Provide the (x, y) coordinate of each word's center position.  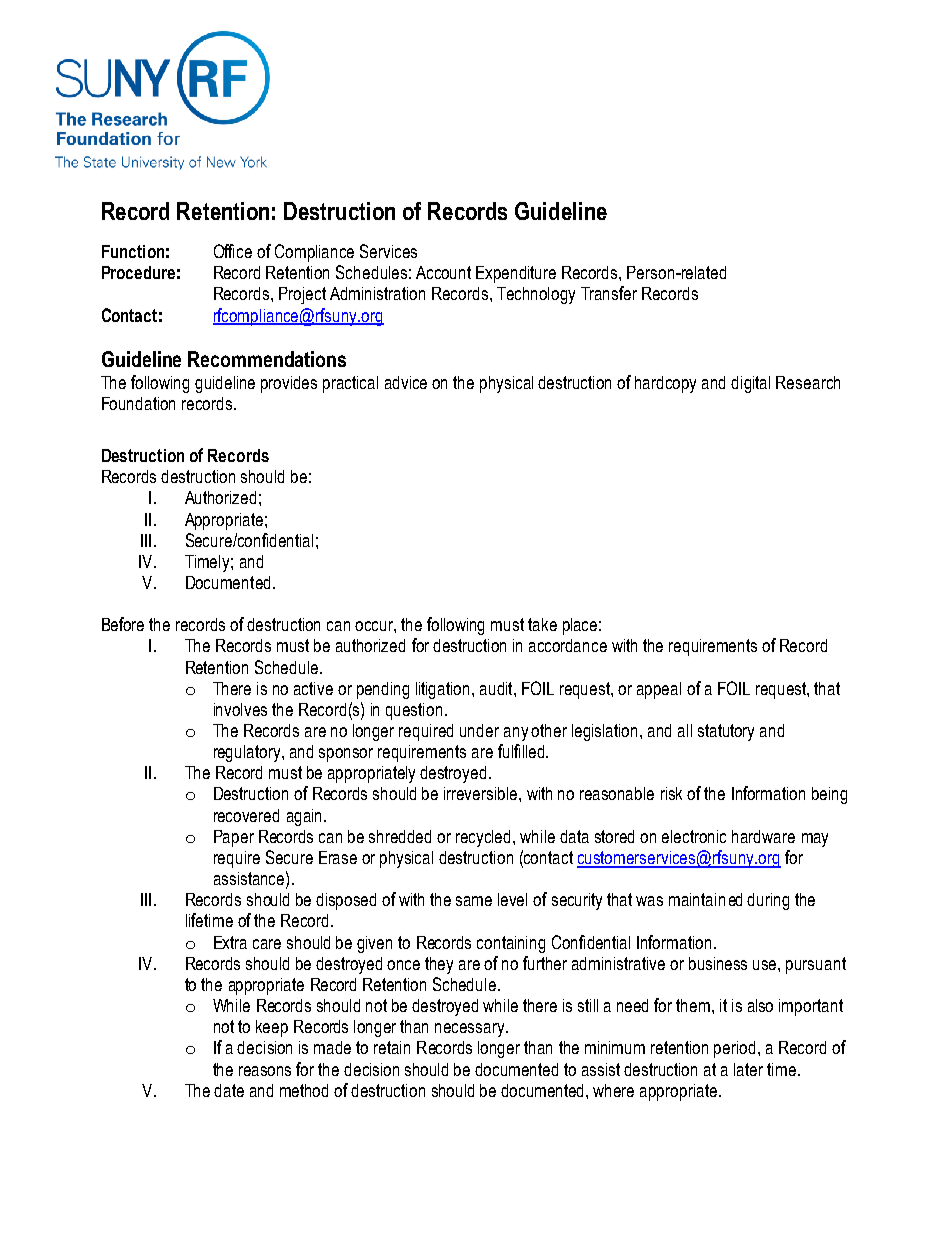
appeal (659, 690)
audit (497, 688)
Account (443, 272)
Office (233, 251)
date (229, 1090)
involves (240, 709)
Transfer (609, 293)
